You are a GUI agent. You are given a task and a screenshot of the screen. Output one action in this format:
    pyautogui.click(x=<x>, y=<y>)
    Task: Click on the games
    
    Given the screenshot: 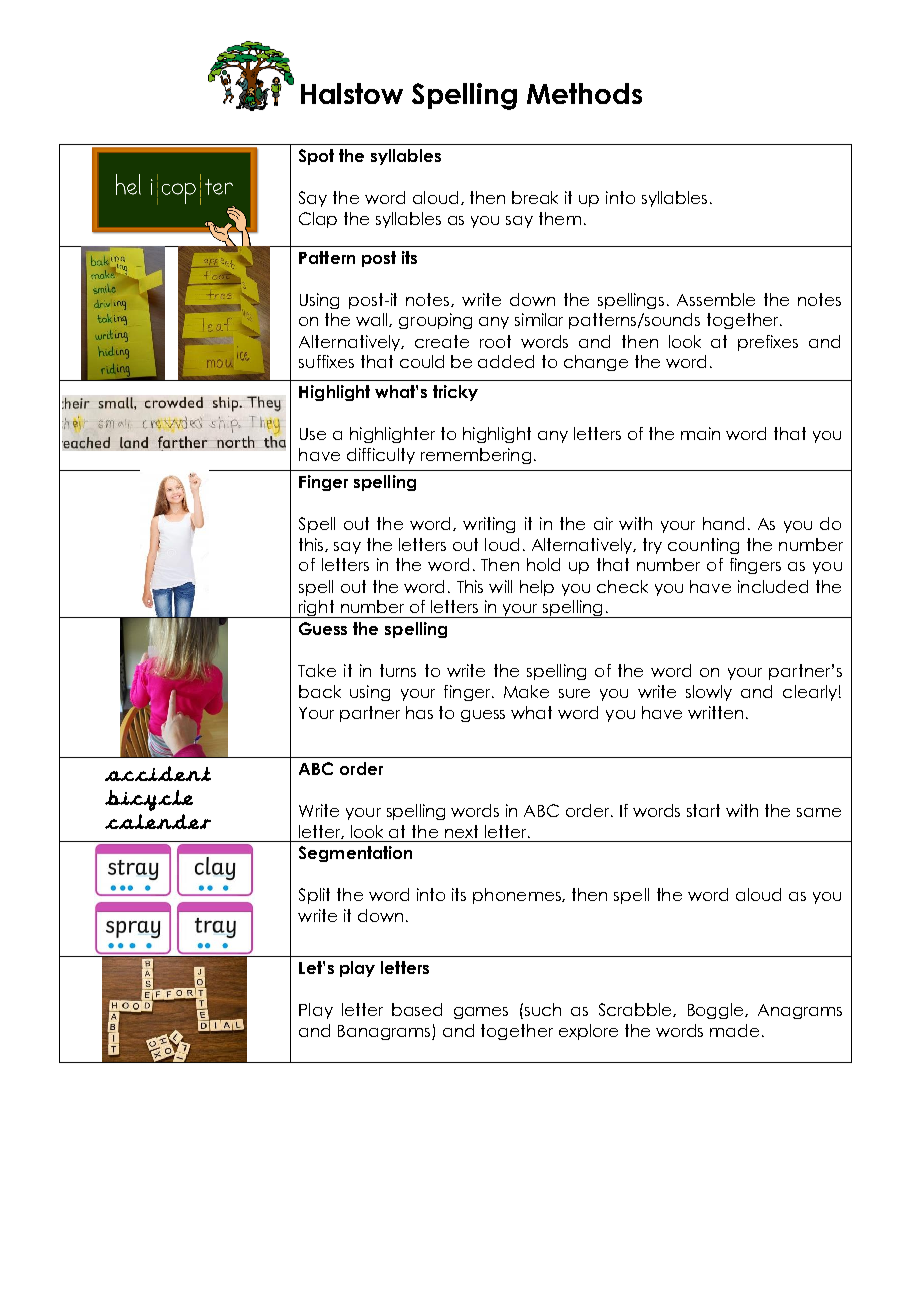 What is the action you would take?
    pyautogui.click(x=481, y=1013)
